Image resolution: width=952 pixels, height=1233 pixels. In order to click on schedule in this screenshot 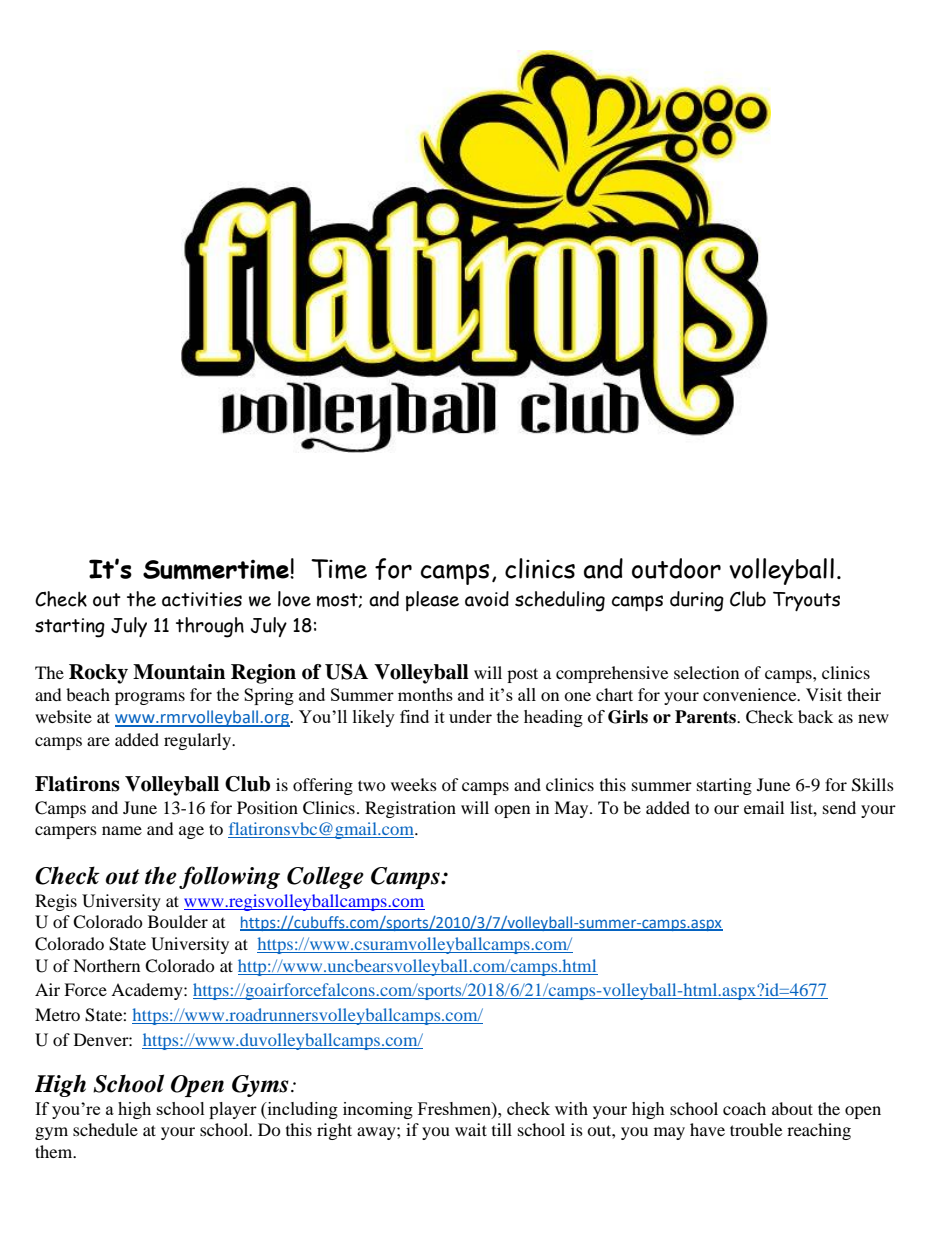, I will do `click(105, 1129)`.
